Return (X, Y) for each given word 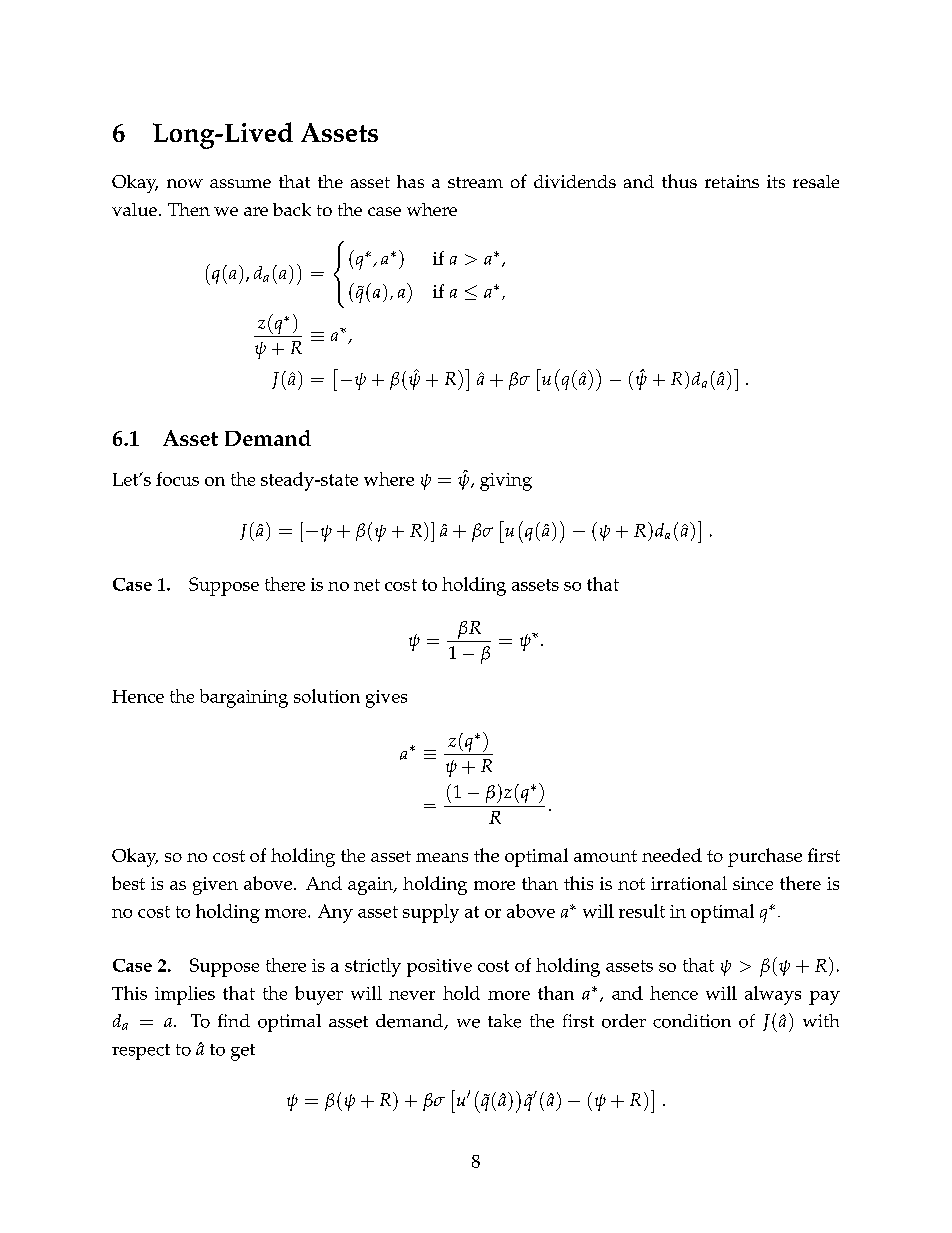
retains (732, 181)
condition (692, 1021)
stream (475, 182)
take (504, 1021)
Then (189, 209)
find (234, 1020)
